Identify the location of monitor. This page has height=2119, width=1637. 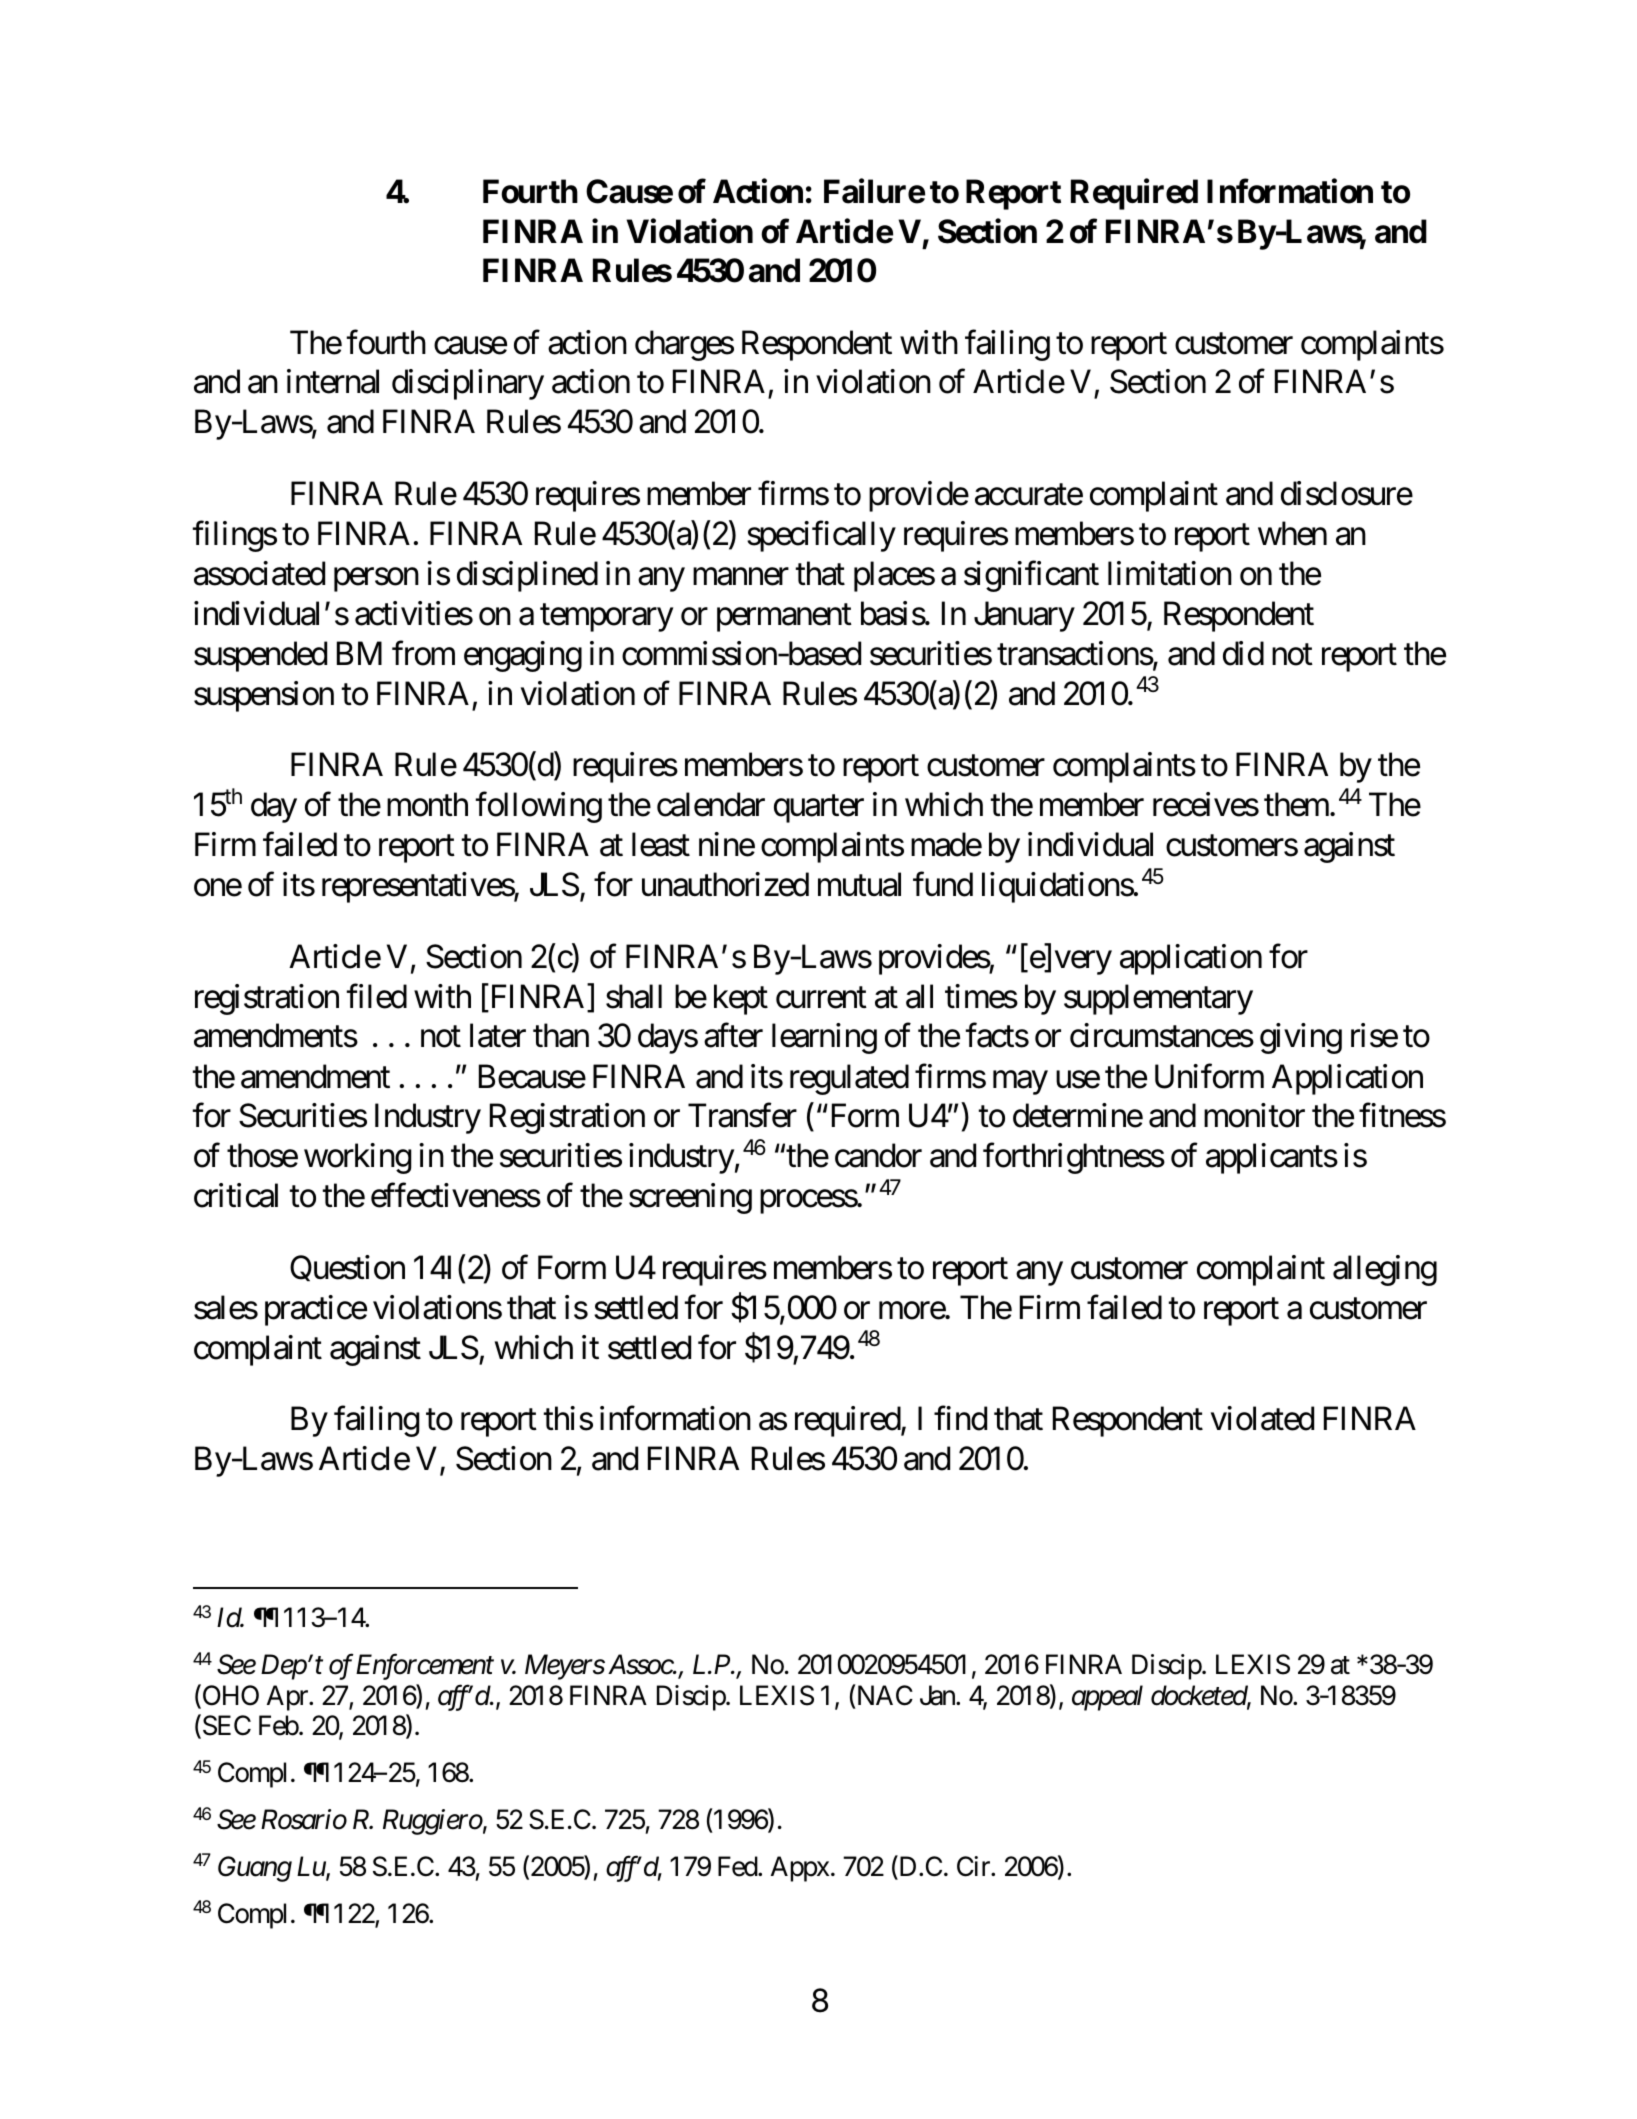
(1254, 1115).
